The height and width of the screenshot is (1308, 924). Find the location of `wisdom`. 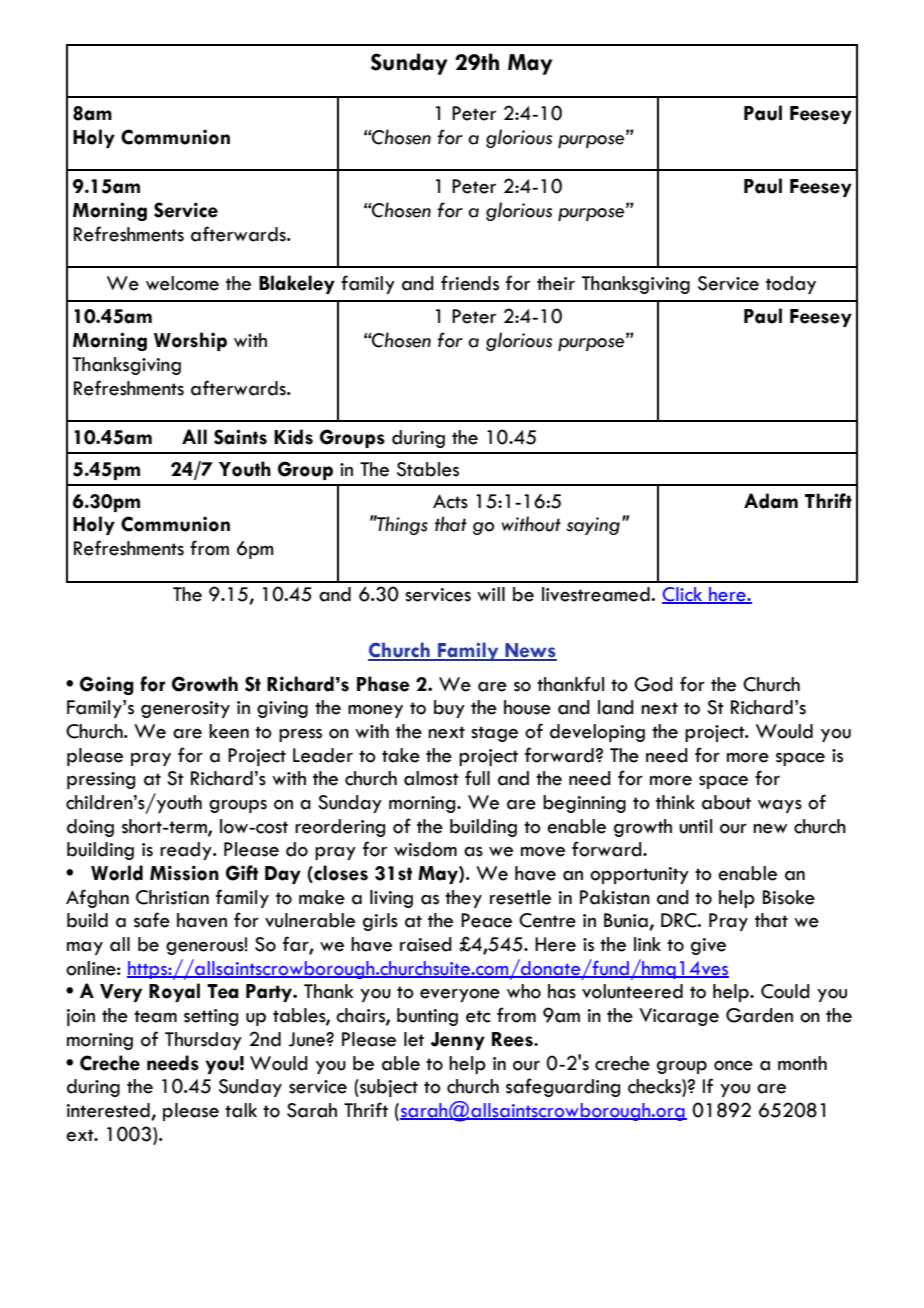

wisdom is located at coordinates (425, 849).
